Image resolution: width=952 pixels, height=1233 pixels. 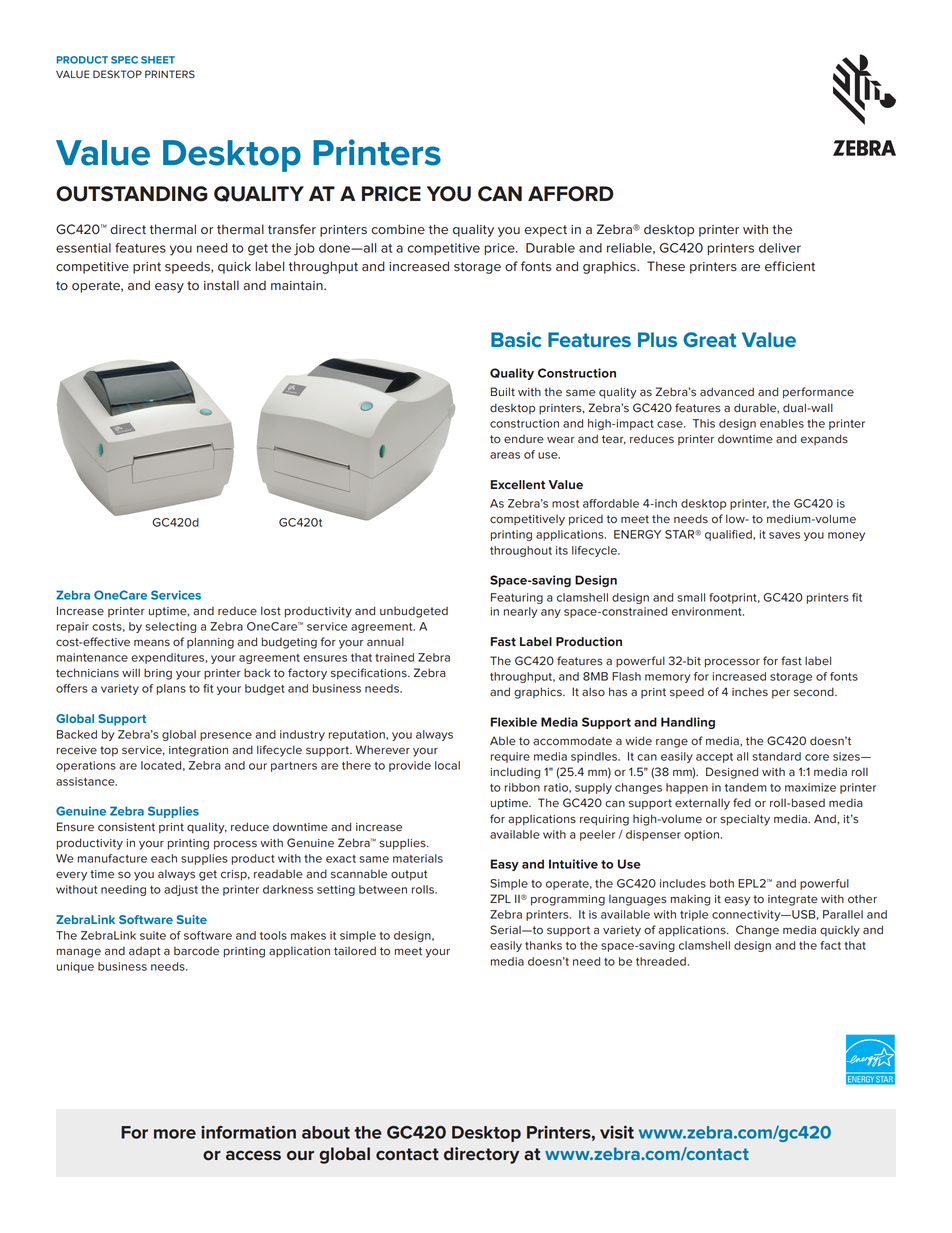 What do you see at coordinates (326, 1132) in the page?
I see `about` at bounding box center [326, 1132].
